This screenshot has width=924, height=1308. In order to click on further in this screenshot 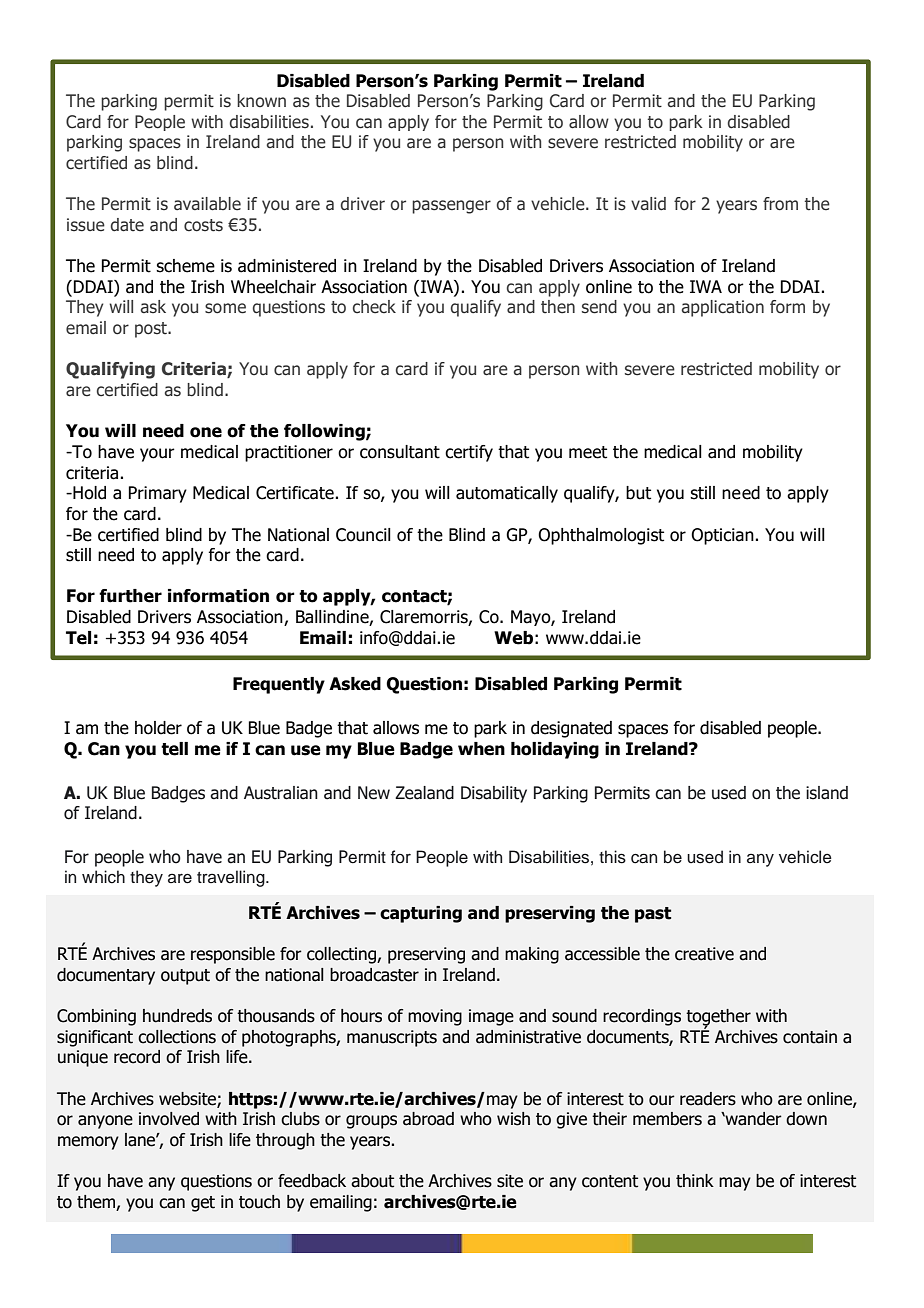, I will do `click(130, 596)`.
